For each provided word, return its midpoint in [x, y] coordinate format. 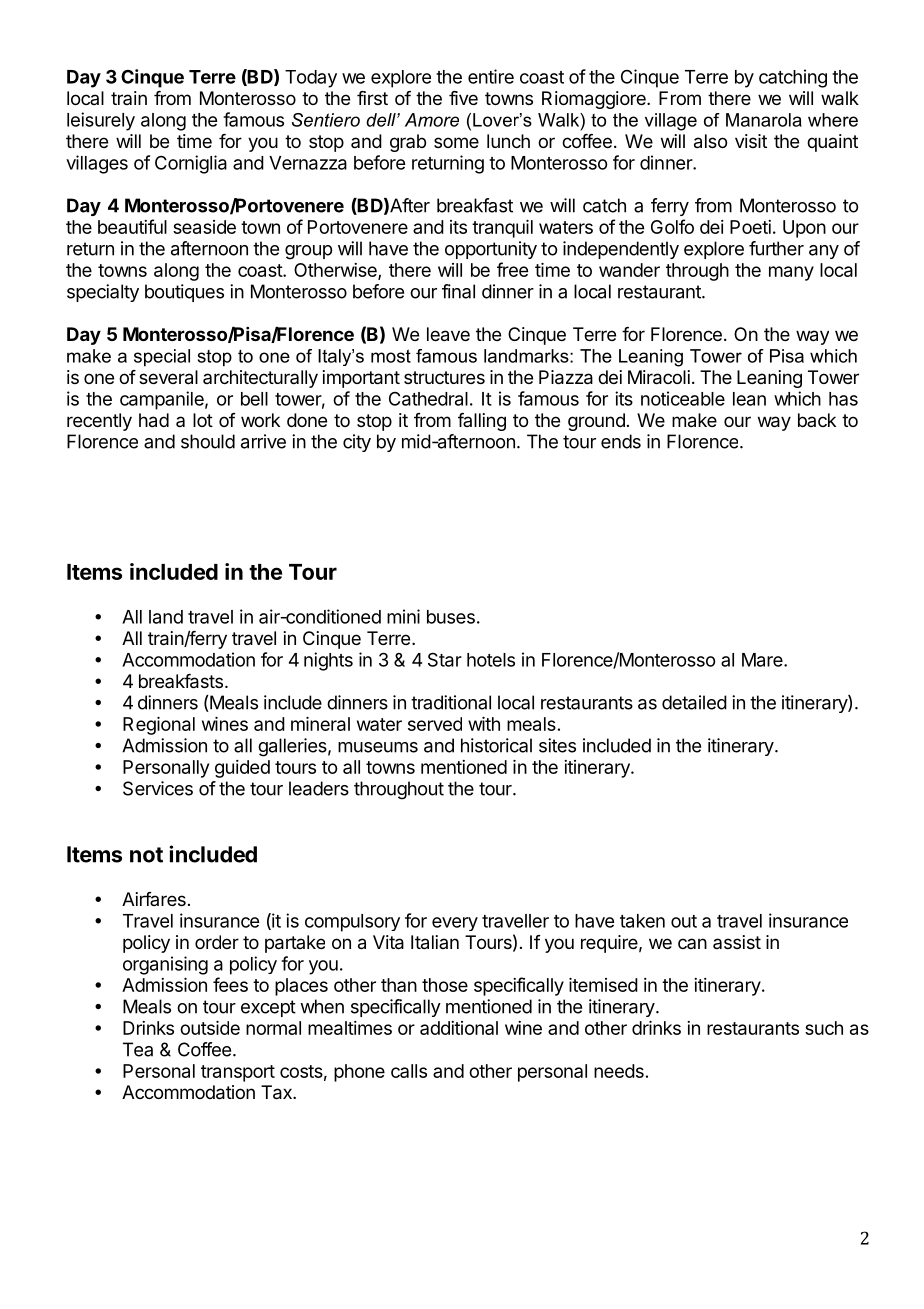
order [217, 942]
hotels [491, 660]
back [817, 420]
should [208, 441]
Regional [159, 726]
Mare [763, 660]
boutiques [184, 293]
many [791, 273]
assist [737, 942]
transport [238, 1073]
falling [482, 422]
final [458, 291]
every [455, 924]
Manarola [764, 120]
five [463, 98]
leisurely [101, 121]
